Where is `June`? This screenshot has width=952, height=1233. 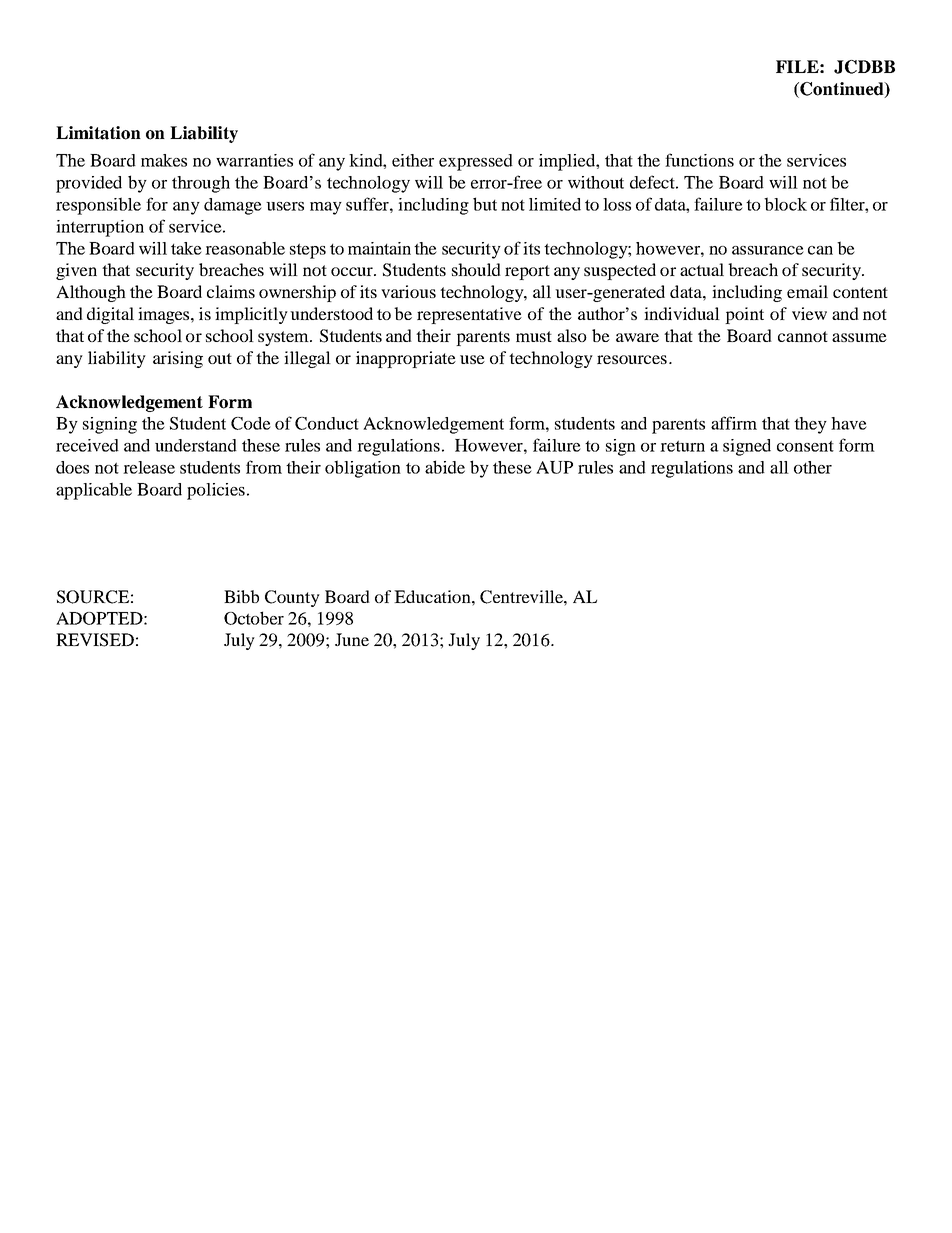 June is located at coordinates (352, 639).
